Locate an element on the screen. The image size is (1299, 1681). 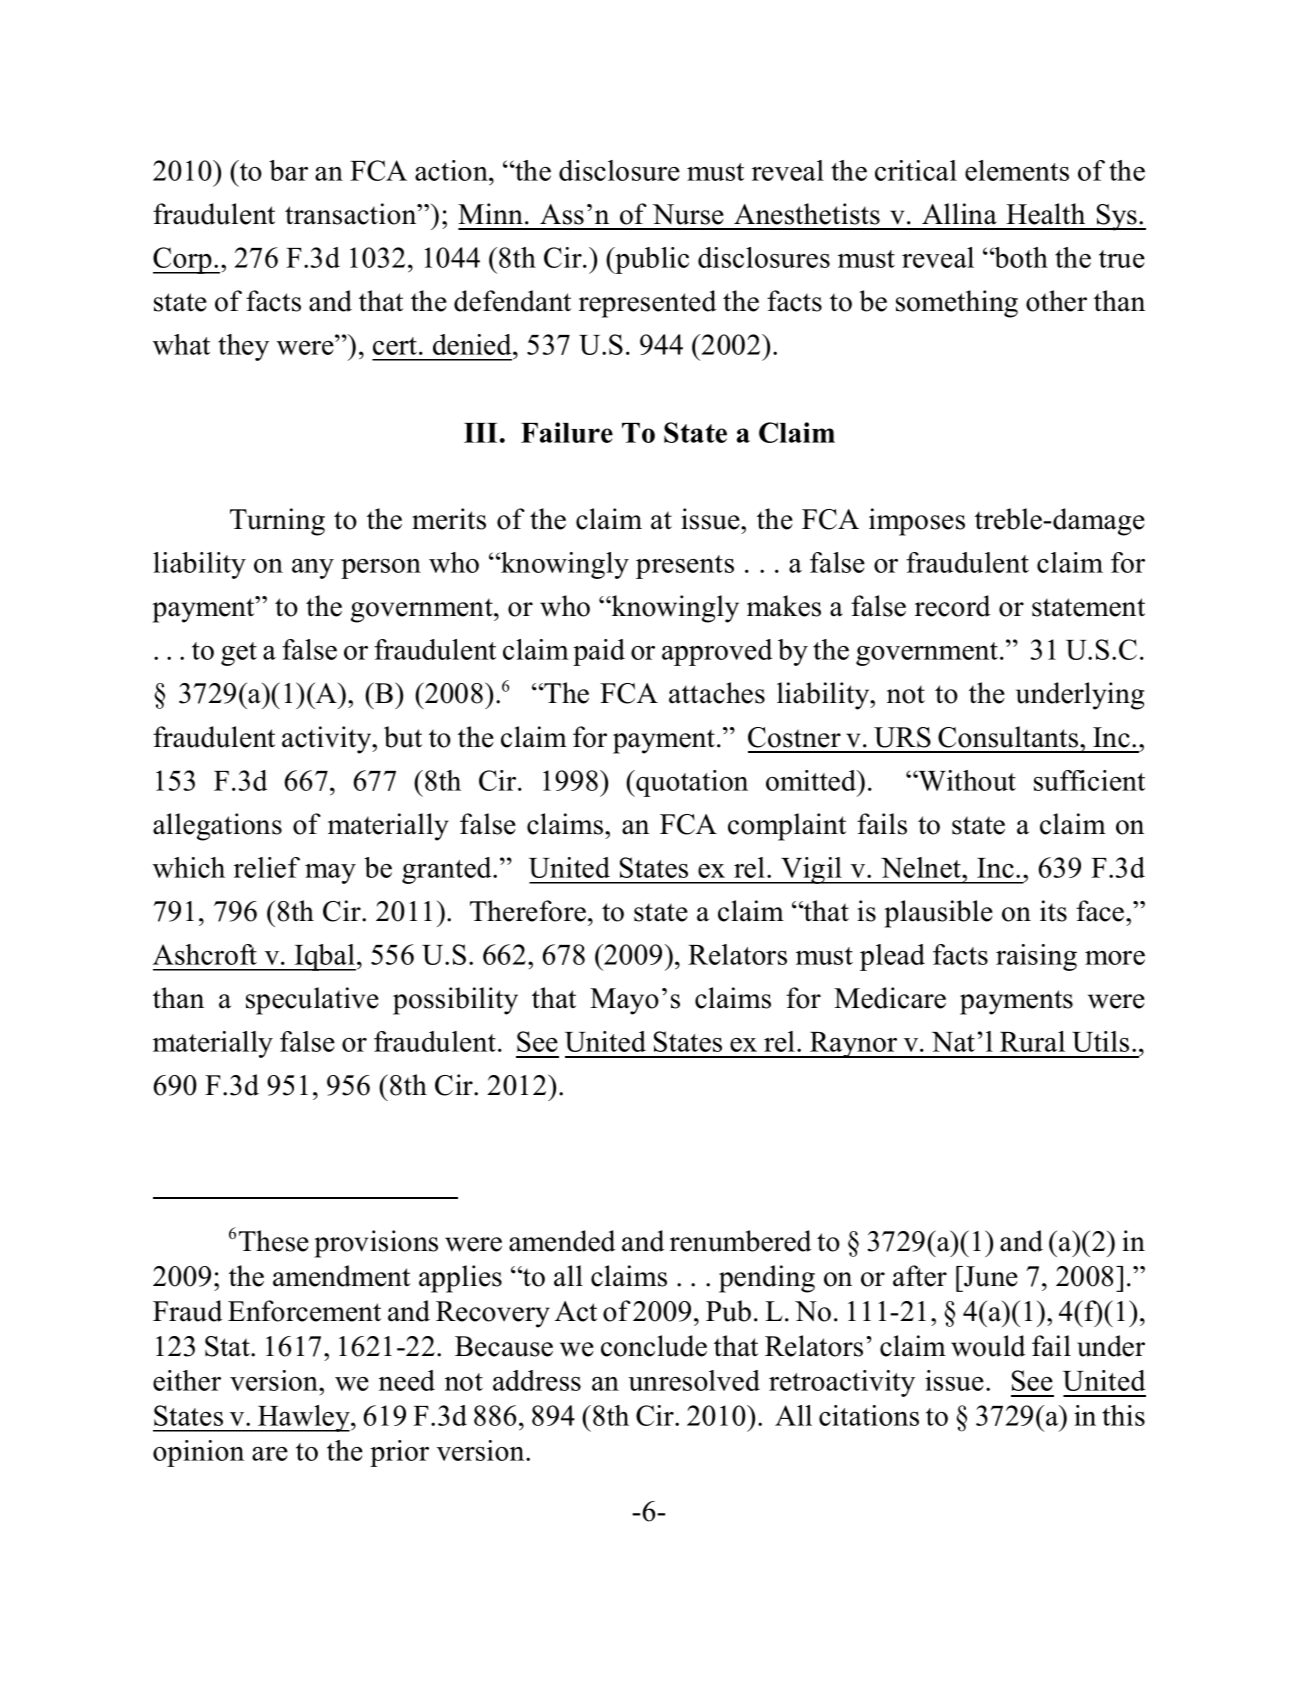
would is located at coordinates (988, 1346).
